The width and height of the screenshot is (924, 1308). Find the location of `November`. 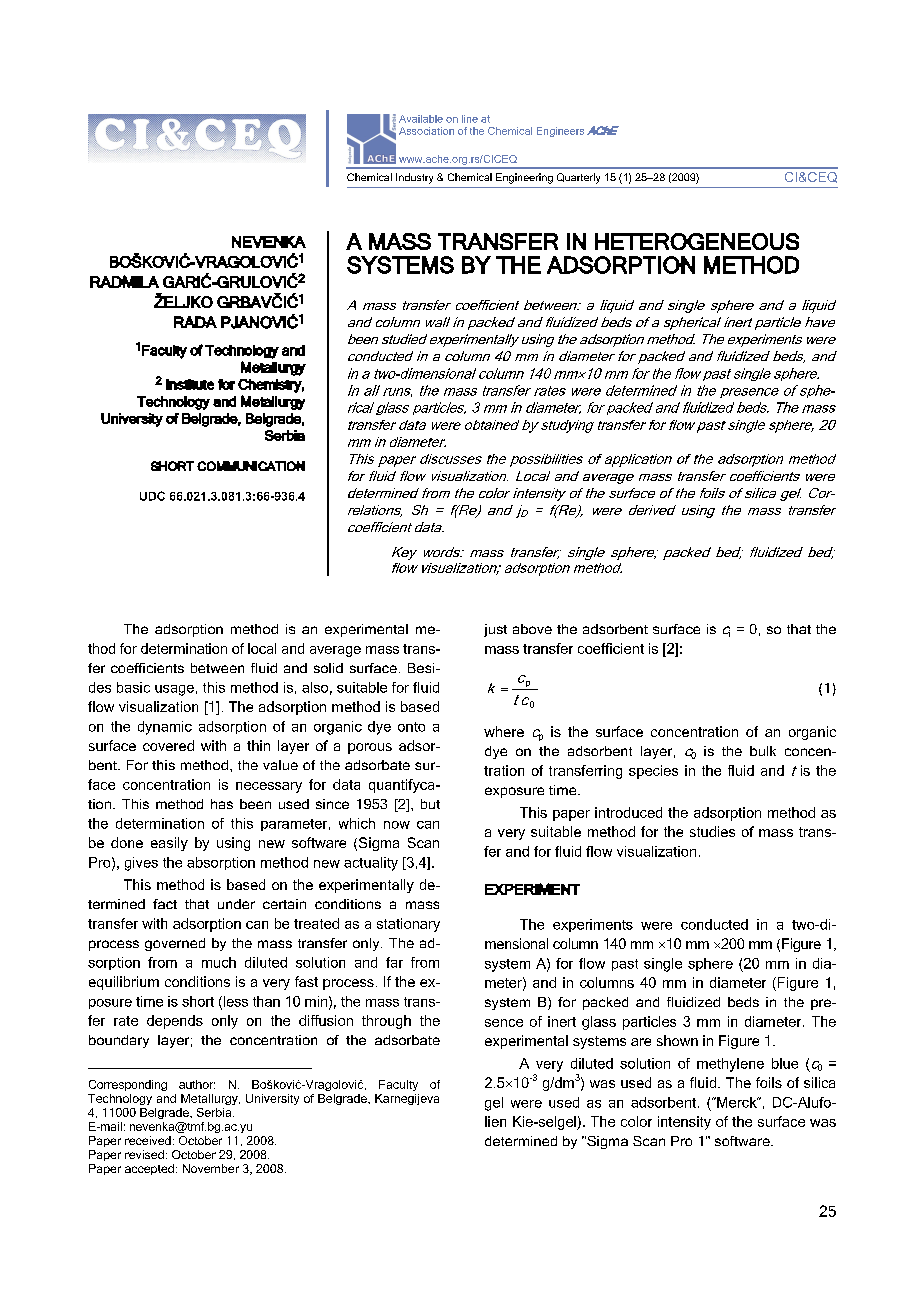

November is located at coordinates (211, 1168).
